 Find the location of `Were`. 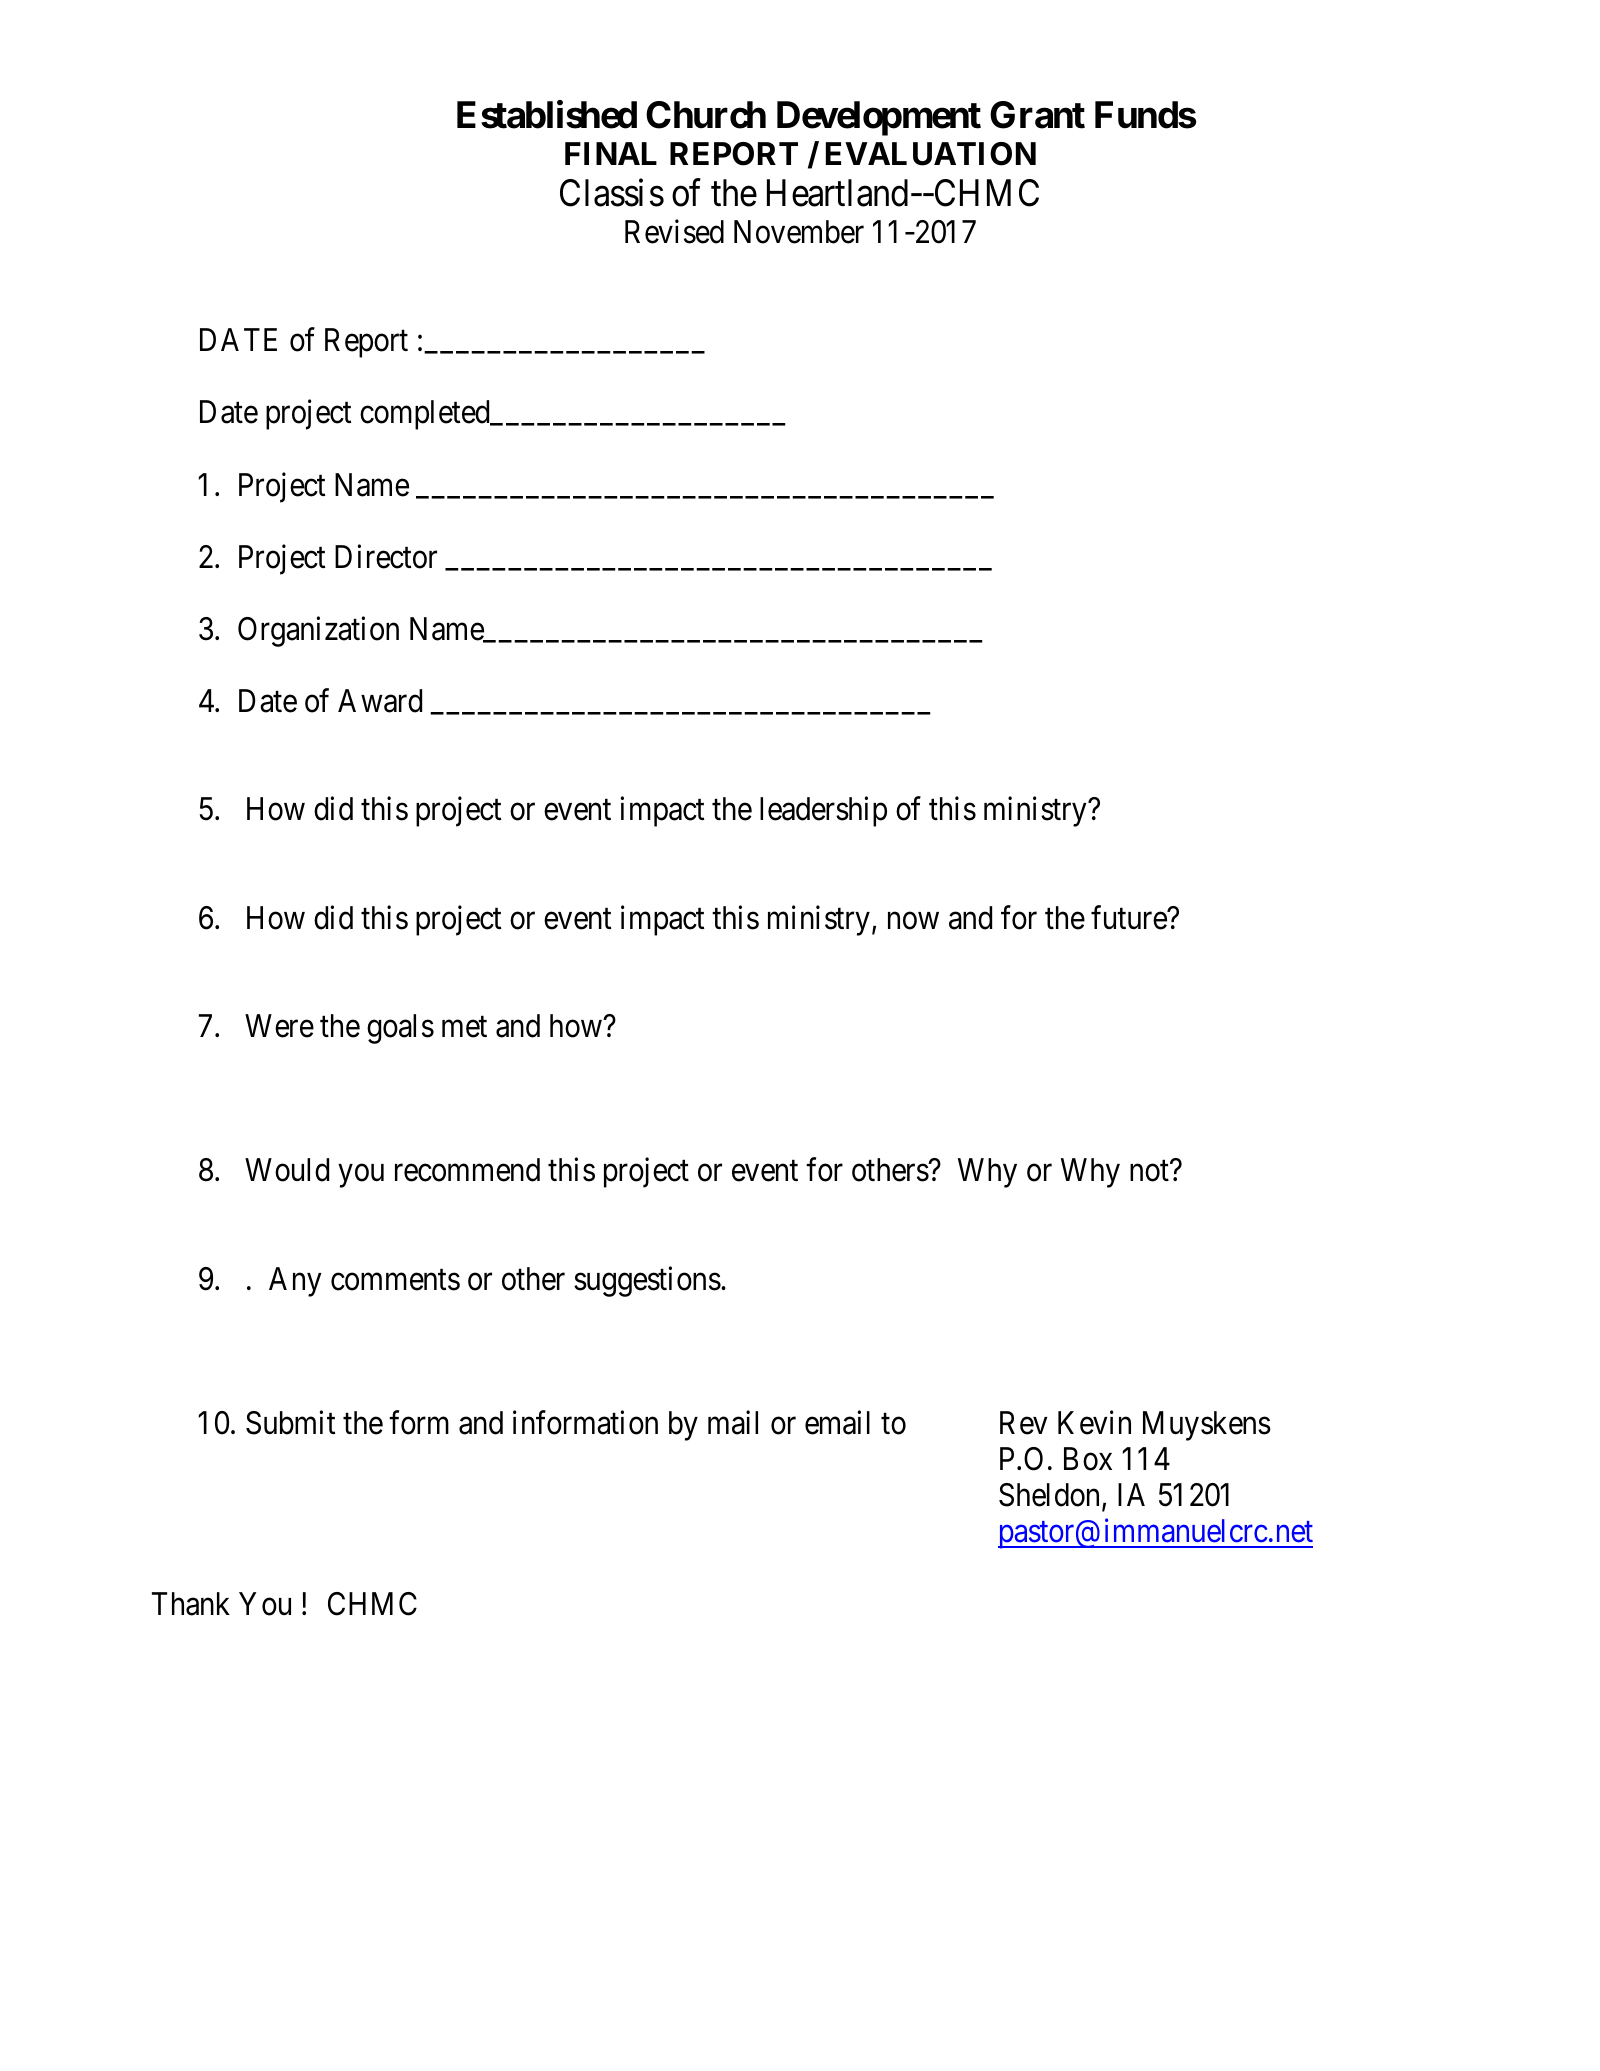

Were is located at coordinates (279, 1026).
